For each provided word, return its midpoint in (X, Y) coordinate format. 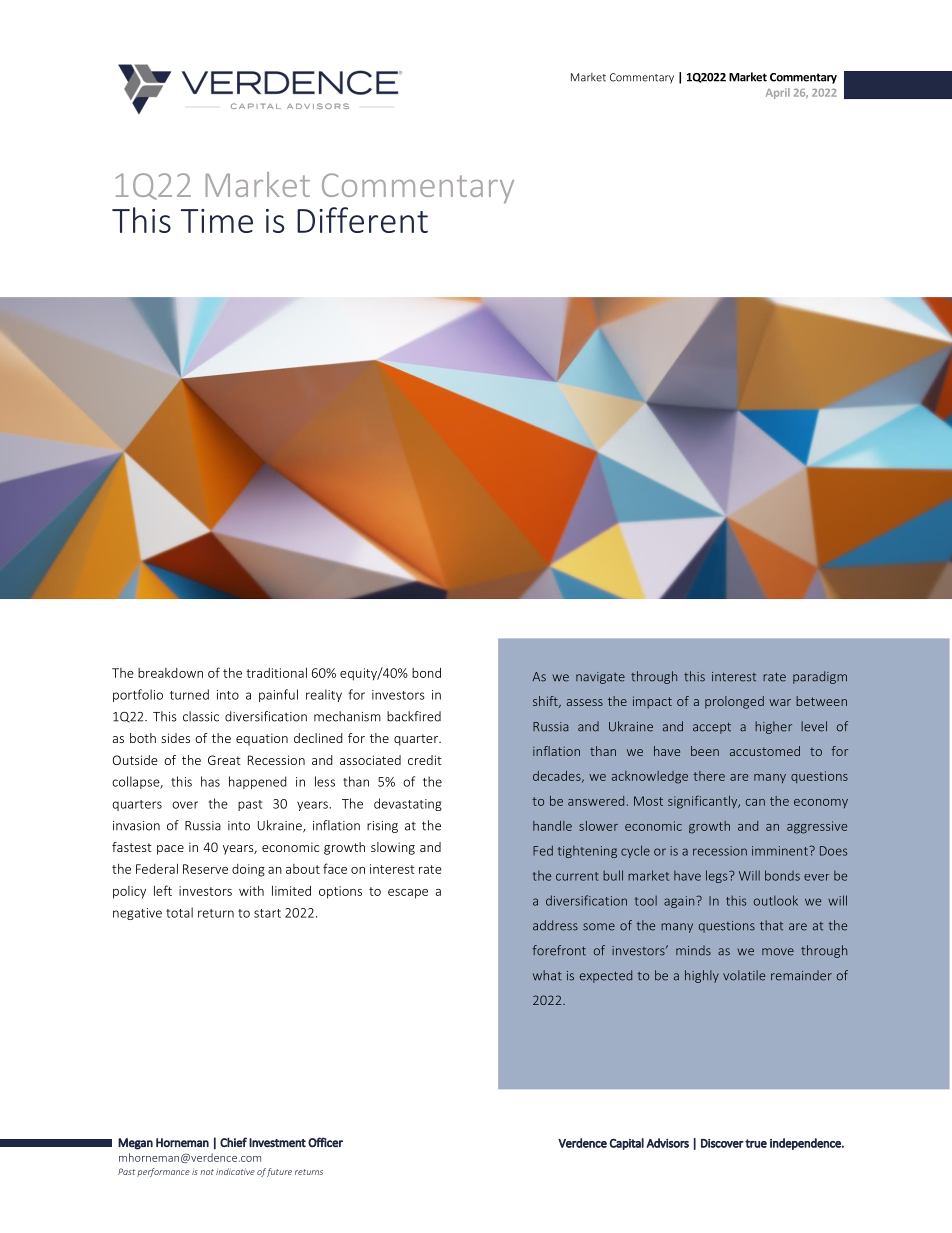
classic (201, 716)
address (555, 925)
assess (585, 702)
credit (425, 760)
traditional (276, 672)
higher (773, 727)
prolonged (734, 702)
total (179, 912)
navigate (600, 678)
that (771, 925)
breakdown (170, 673)
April (778, 93)
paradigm (820, 677)
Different (362, 220)
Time (217, 221)
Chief (233, 1142)
